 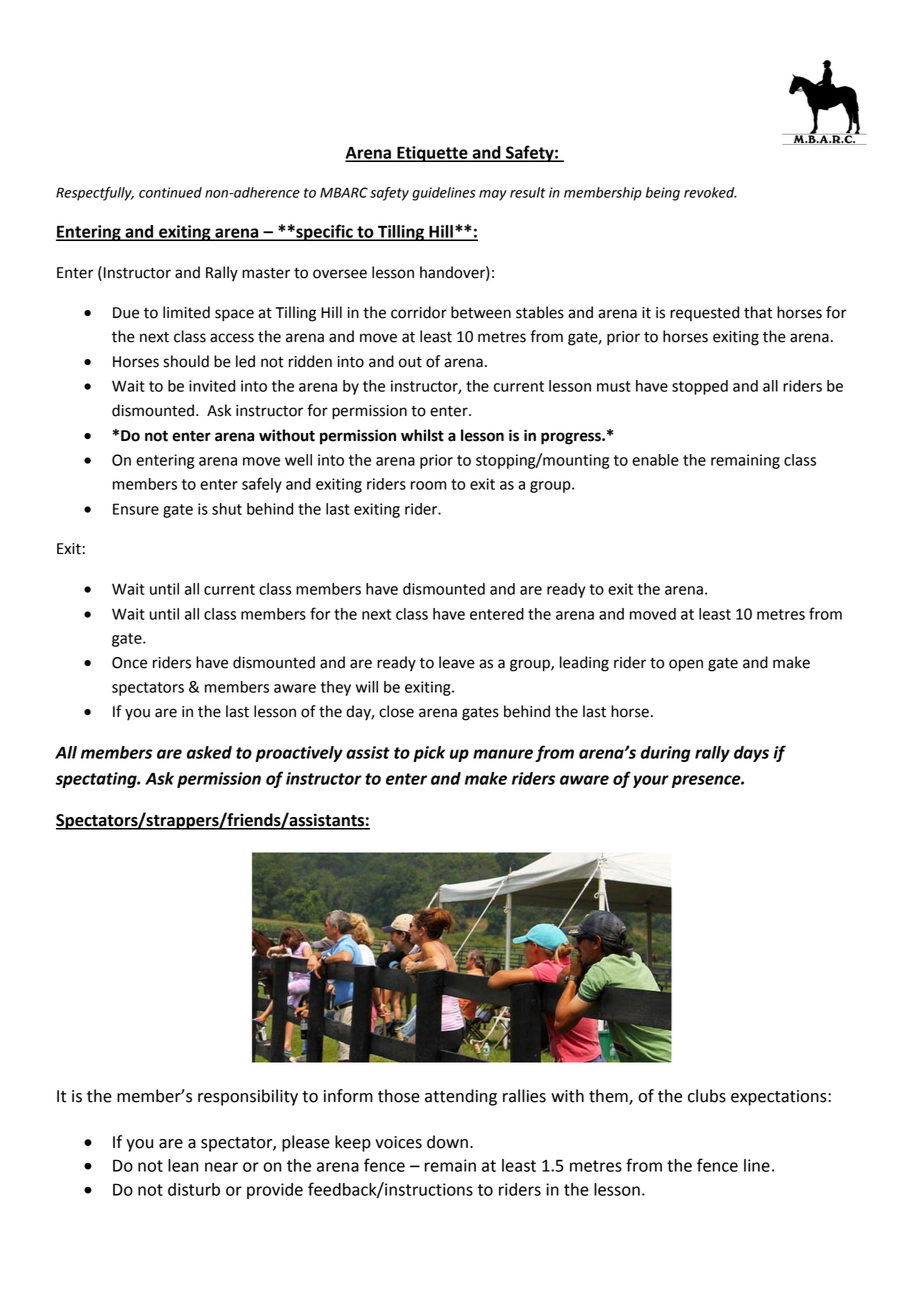 I want to click on continued, so click(x=170, y=192).
